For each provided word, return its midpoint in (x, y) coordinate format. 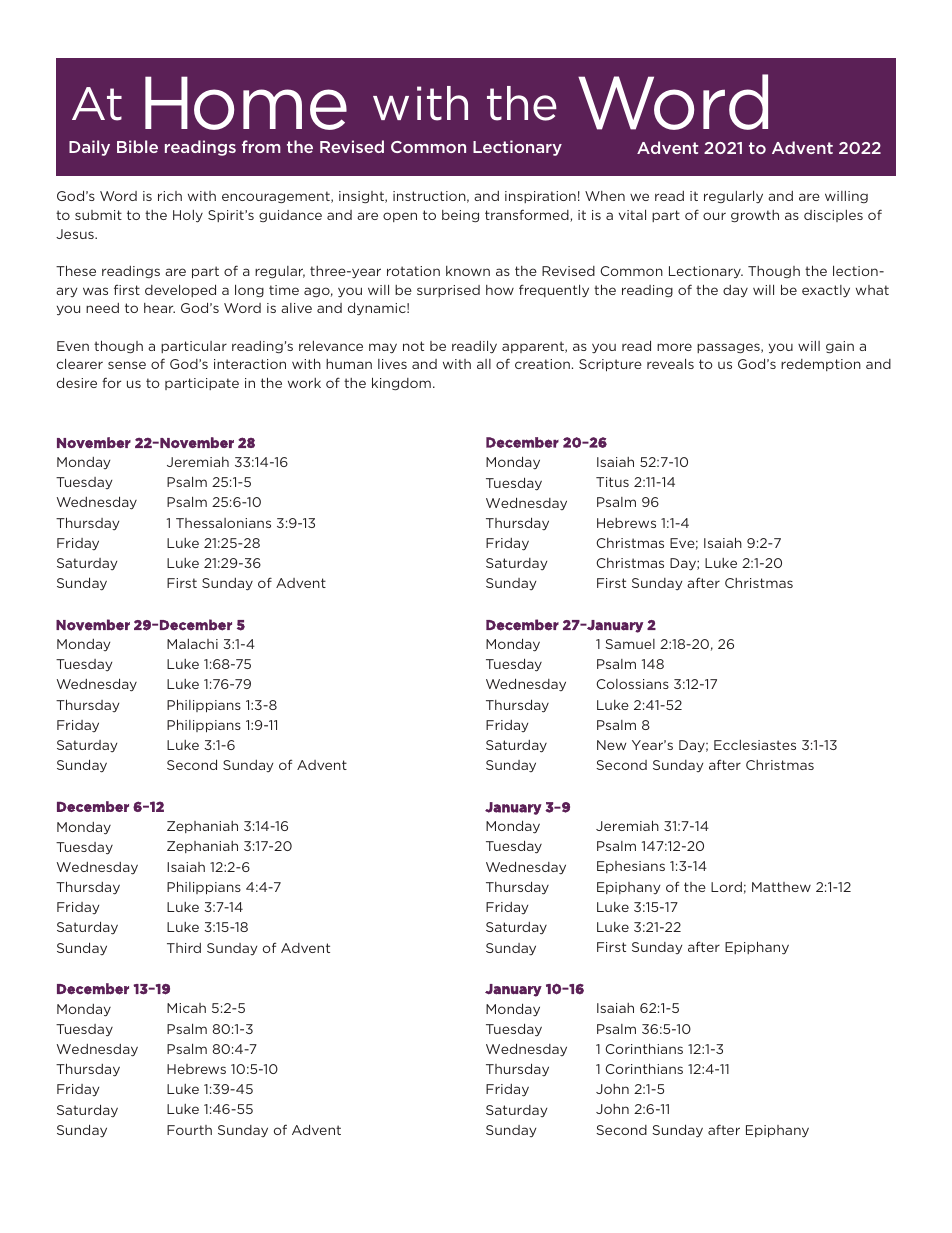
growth (755, 216)
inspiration (540, 197)
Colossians (632, 684)
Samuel (630, 644)
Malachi (192, 644)
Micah (186, 1008)
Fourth (189, 1130)
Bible (137, 146)
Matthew (781, 887)
